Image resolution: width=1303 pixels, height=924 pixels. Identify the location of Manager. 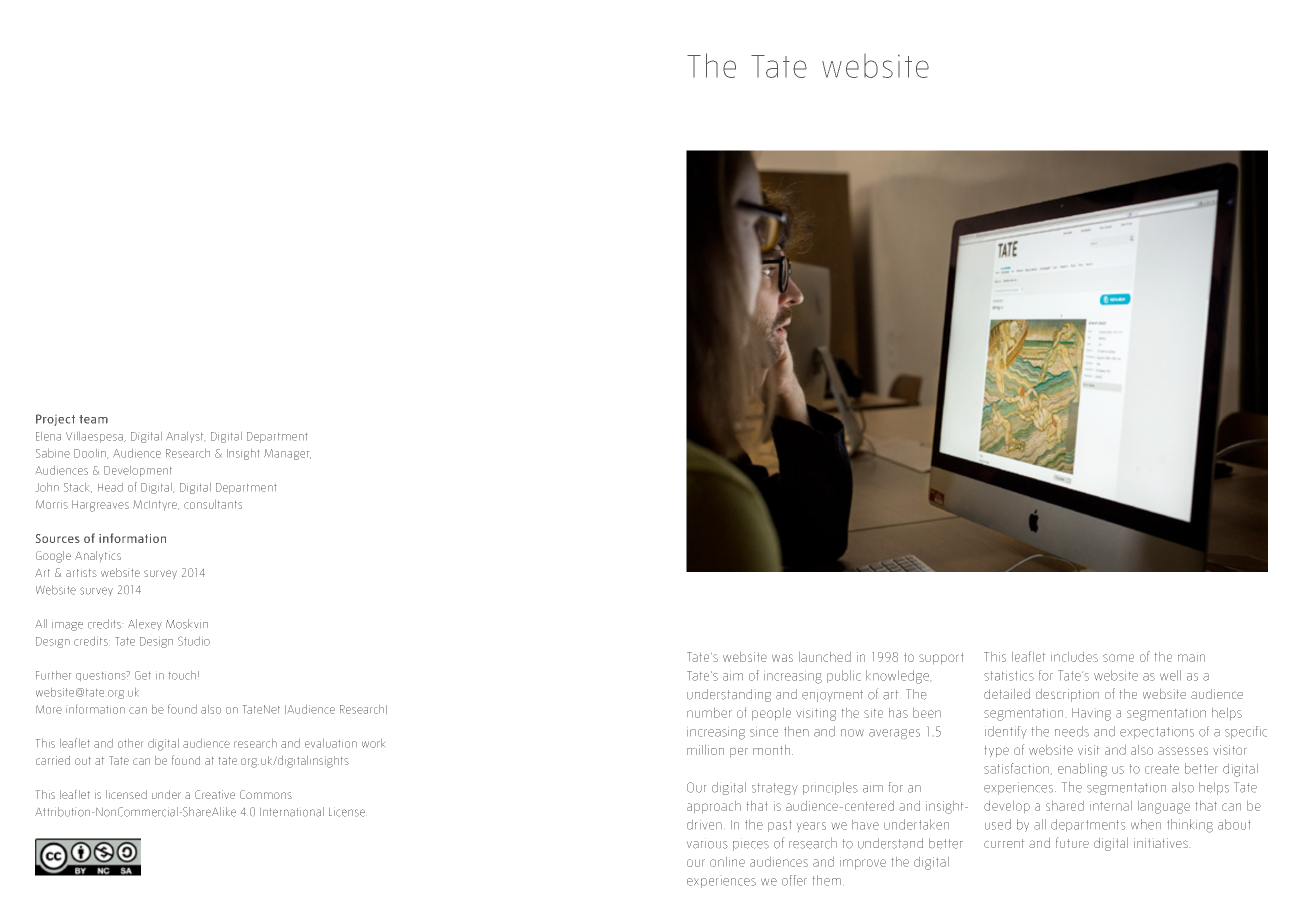
(287, 454).
